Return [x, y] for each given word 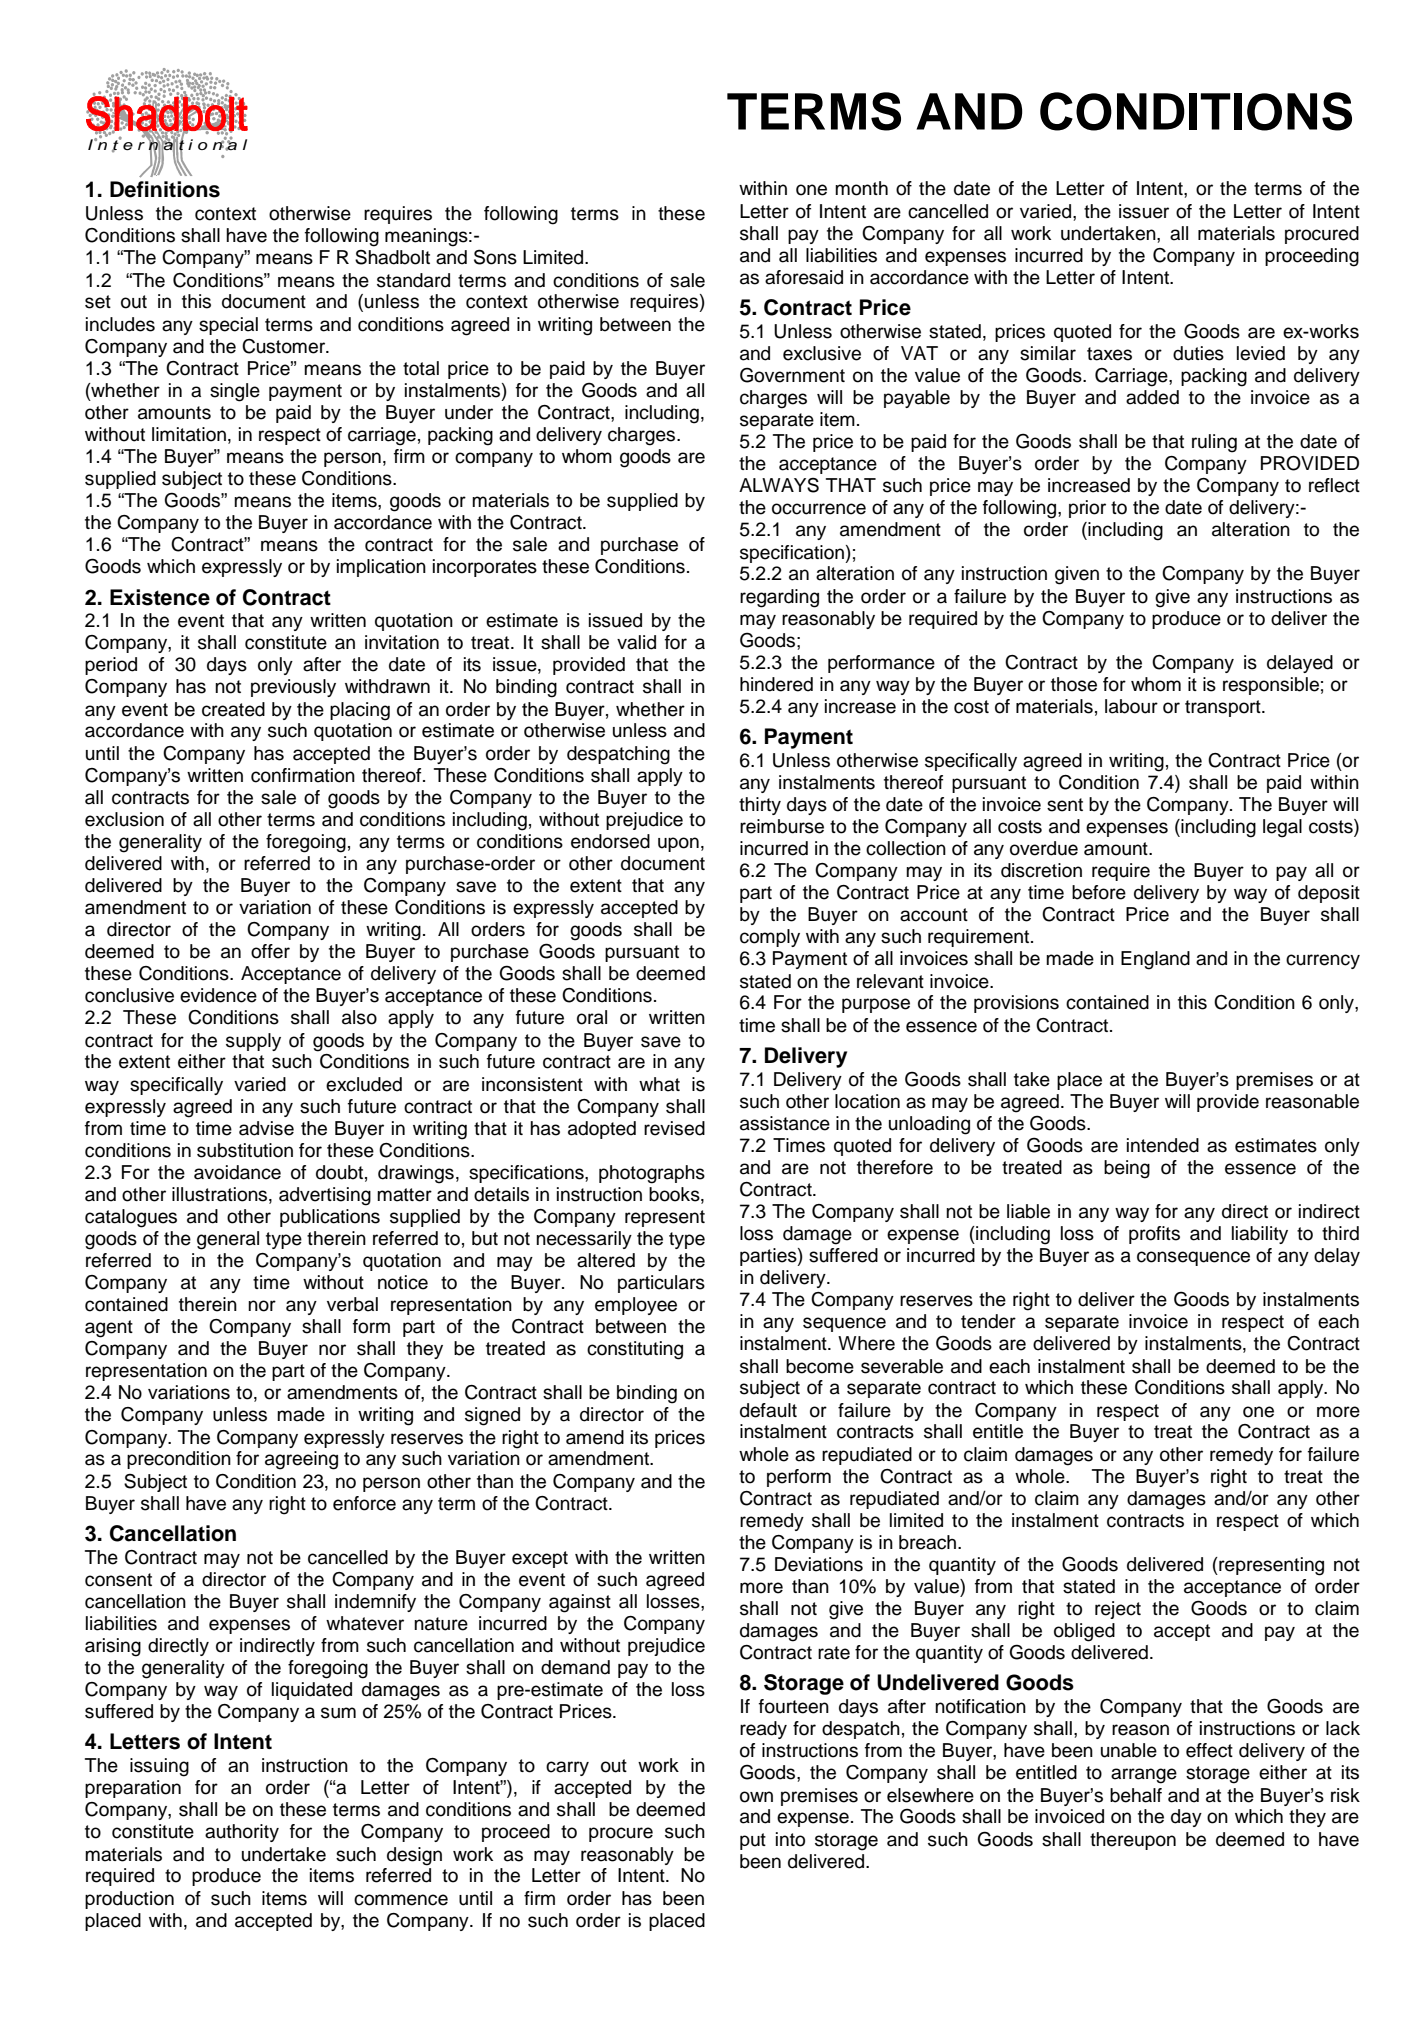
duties [1198, 353]
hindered [776, 684]
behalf [1136, 1795]
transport [1224, 708]
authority [242, 1833]
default [768, 1410]
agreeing [301, 1460]
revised [674, 1128]
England [1155, 960]
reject [1118, 1610]
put [753, 1841]
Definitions [165, 189]
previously [293, 688]
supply [253, 1042]
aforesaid [804, 277]
